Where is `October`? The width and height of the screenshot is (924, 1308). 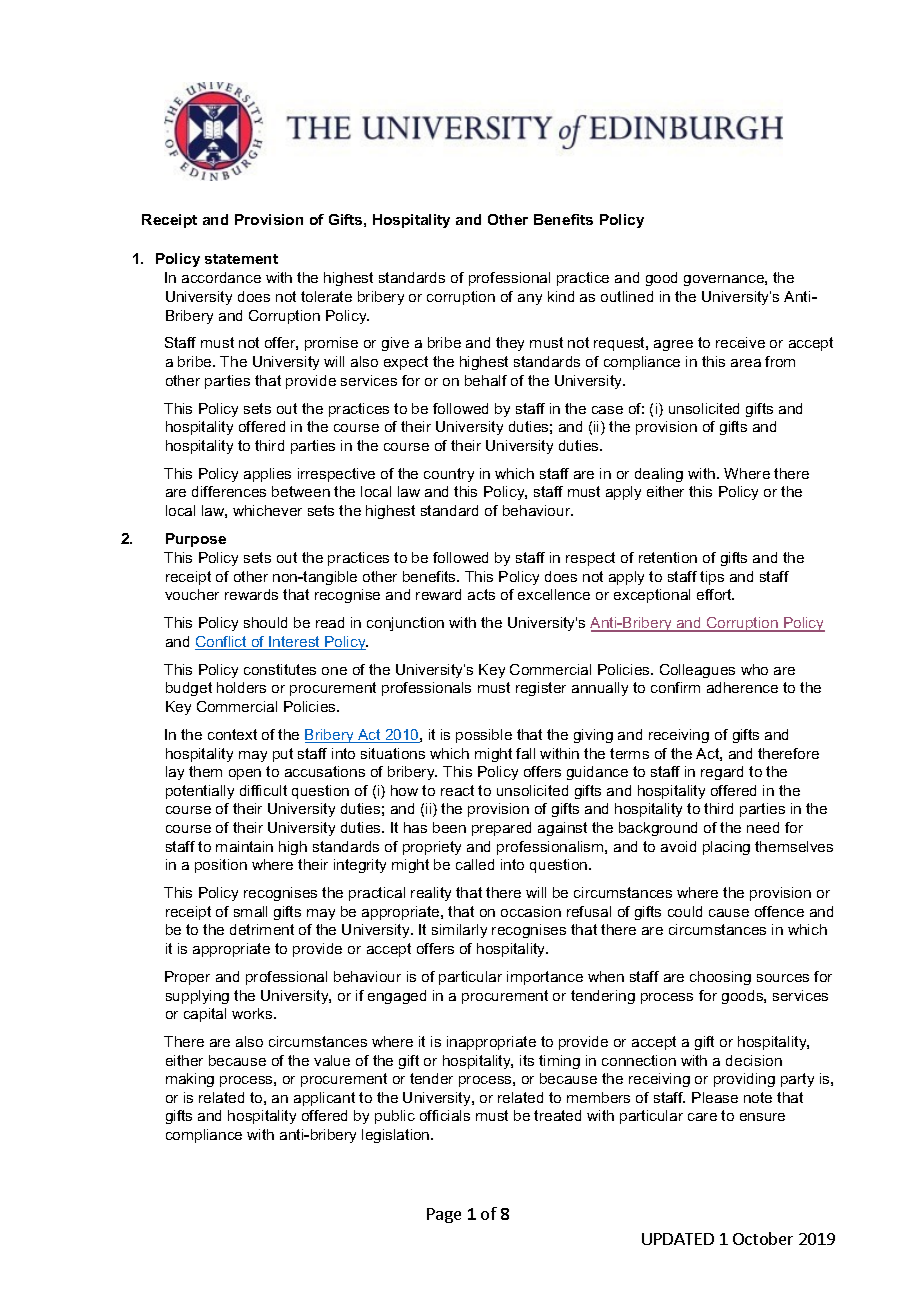
October is located at coordinates (763, 1238).
